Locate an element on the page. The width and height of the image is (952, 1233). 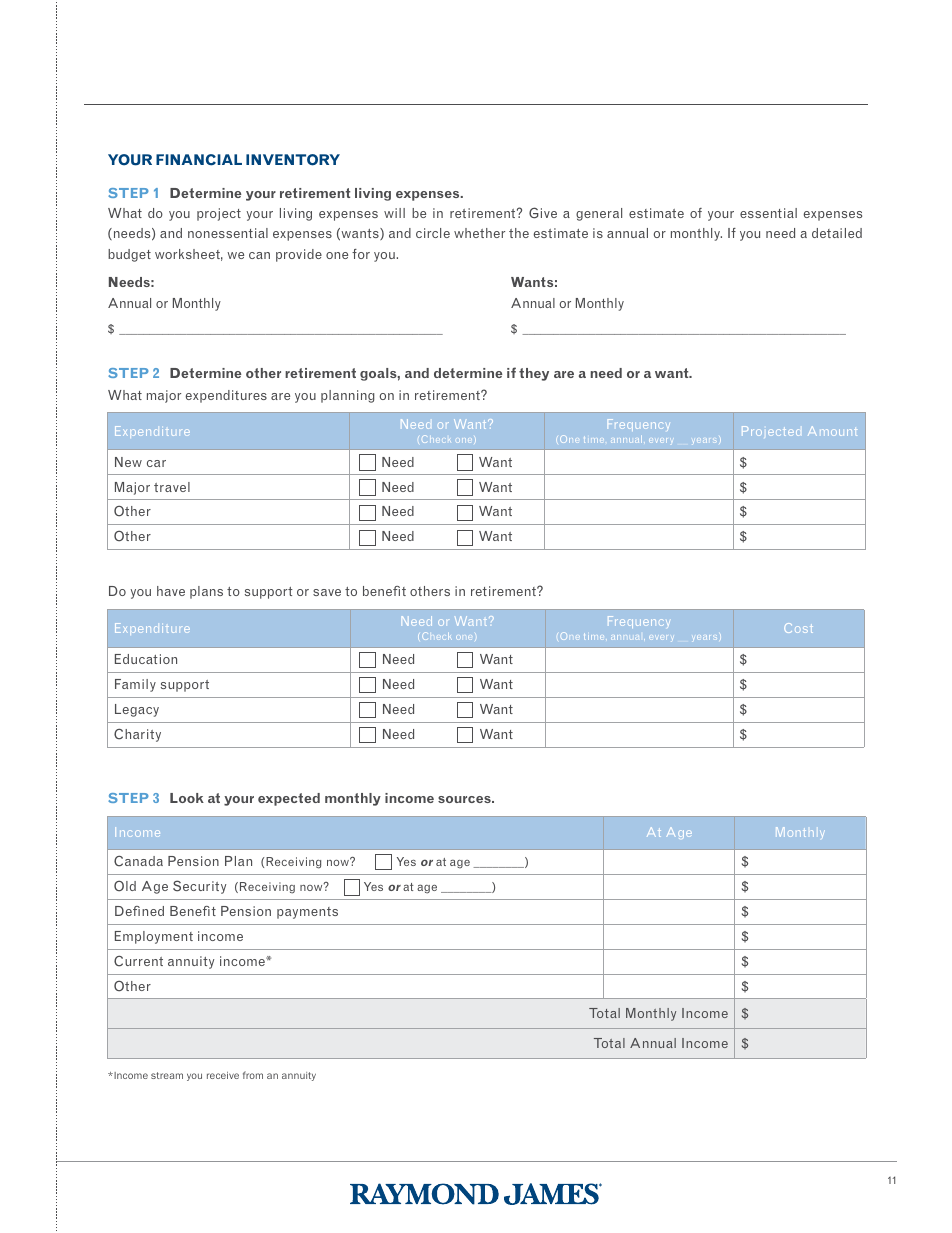
FINANCIAL is located at coordinates (199, 160).
